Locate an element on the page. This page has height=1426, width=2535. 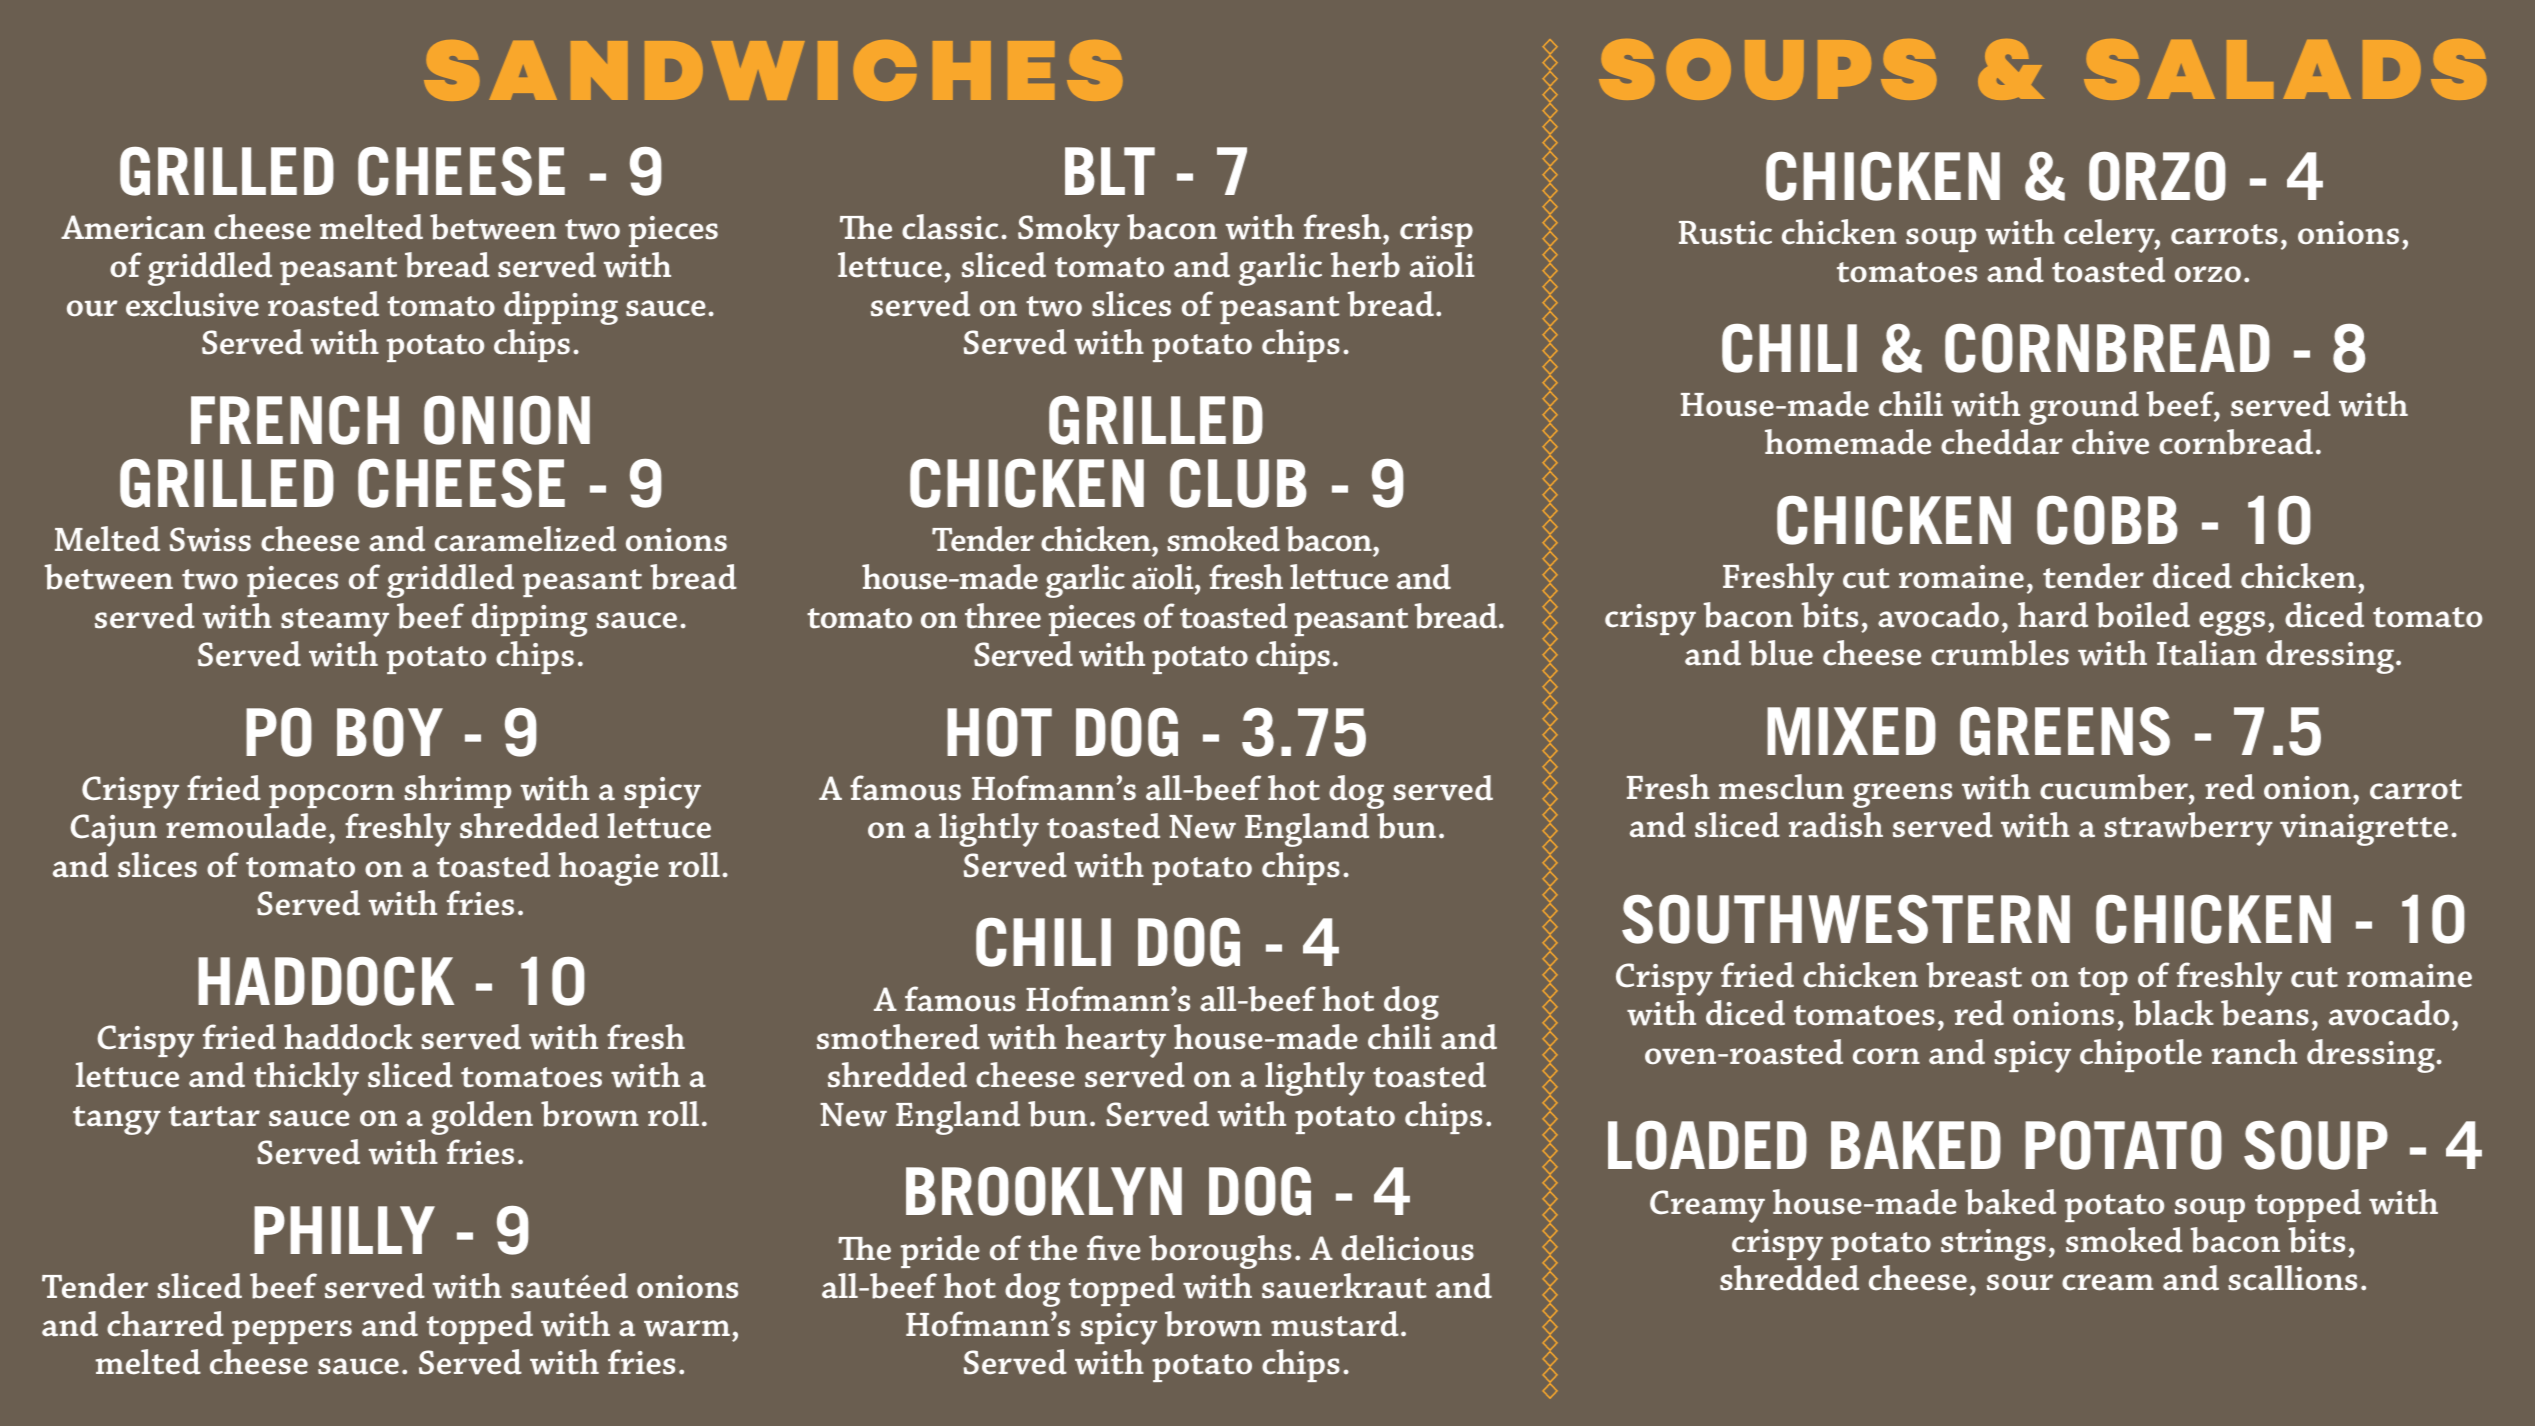
strawberry is located at coordinates (2188, 829).
